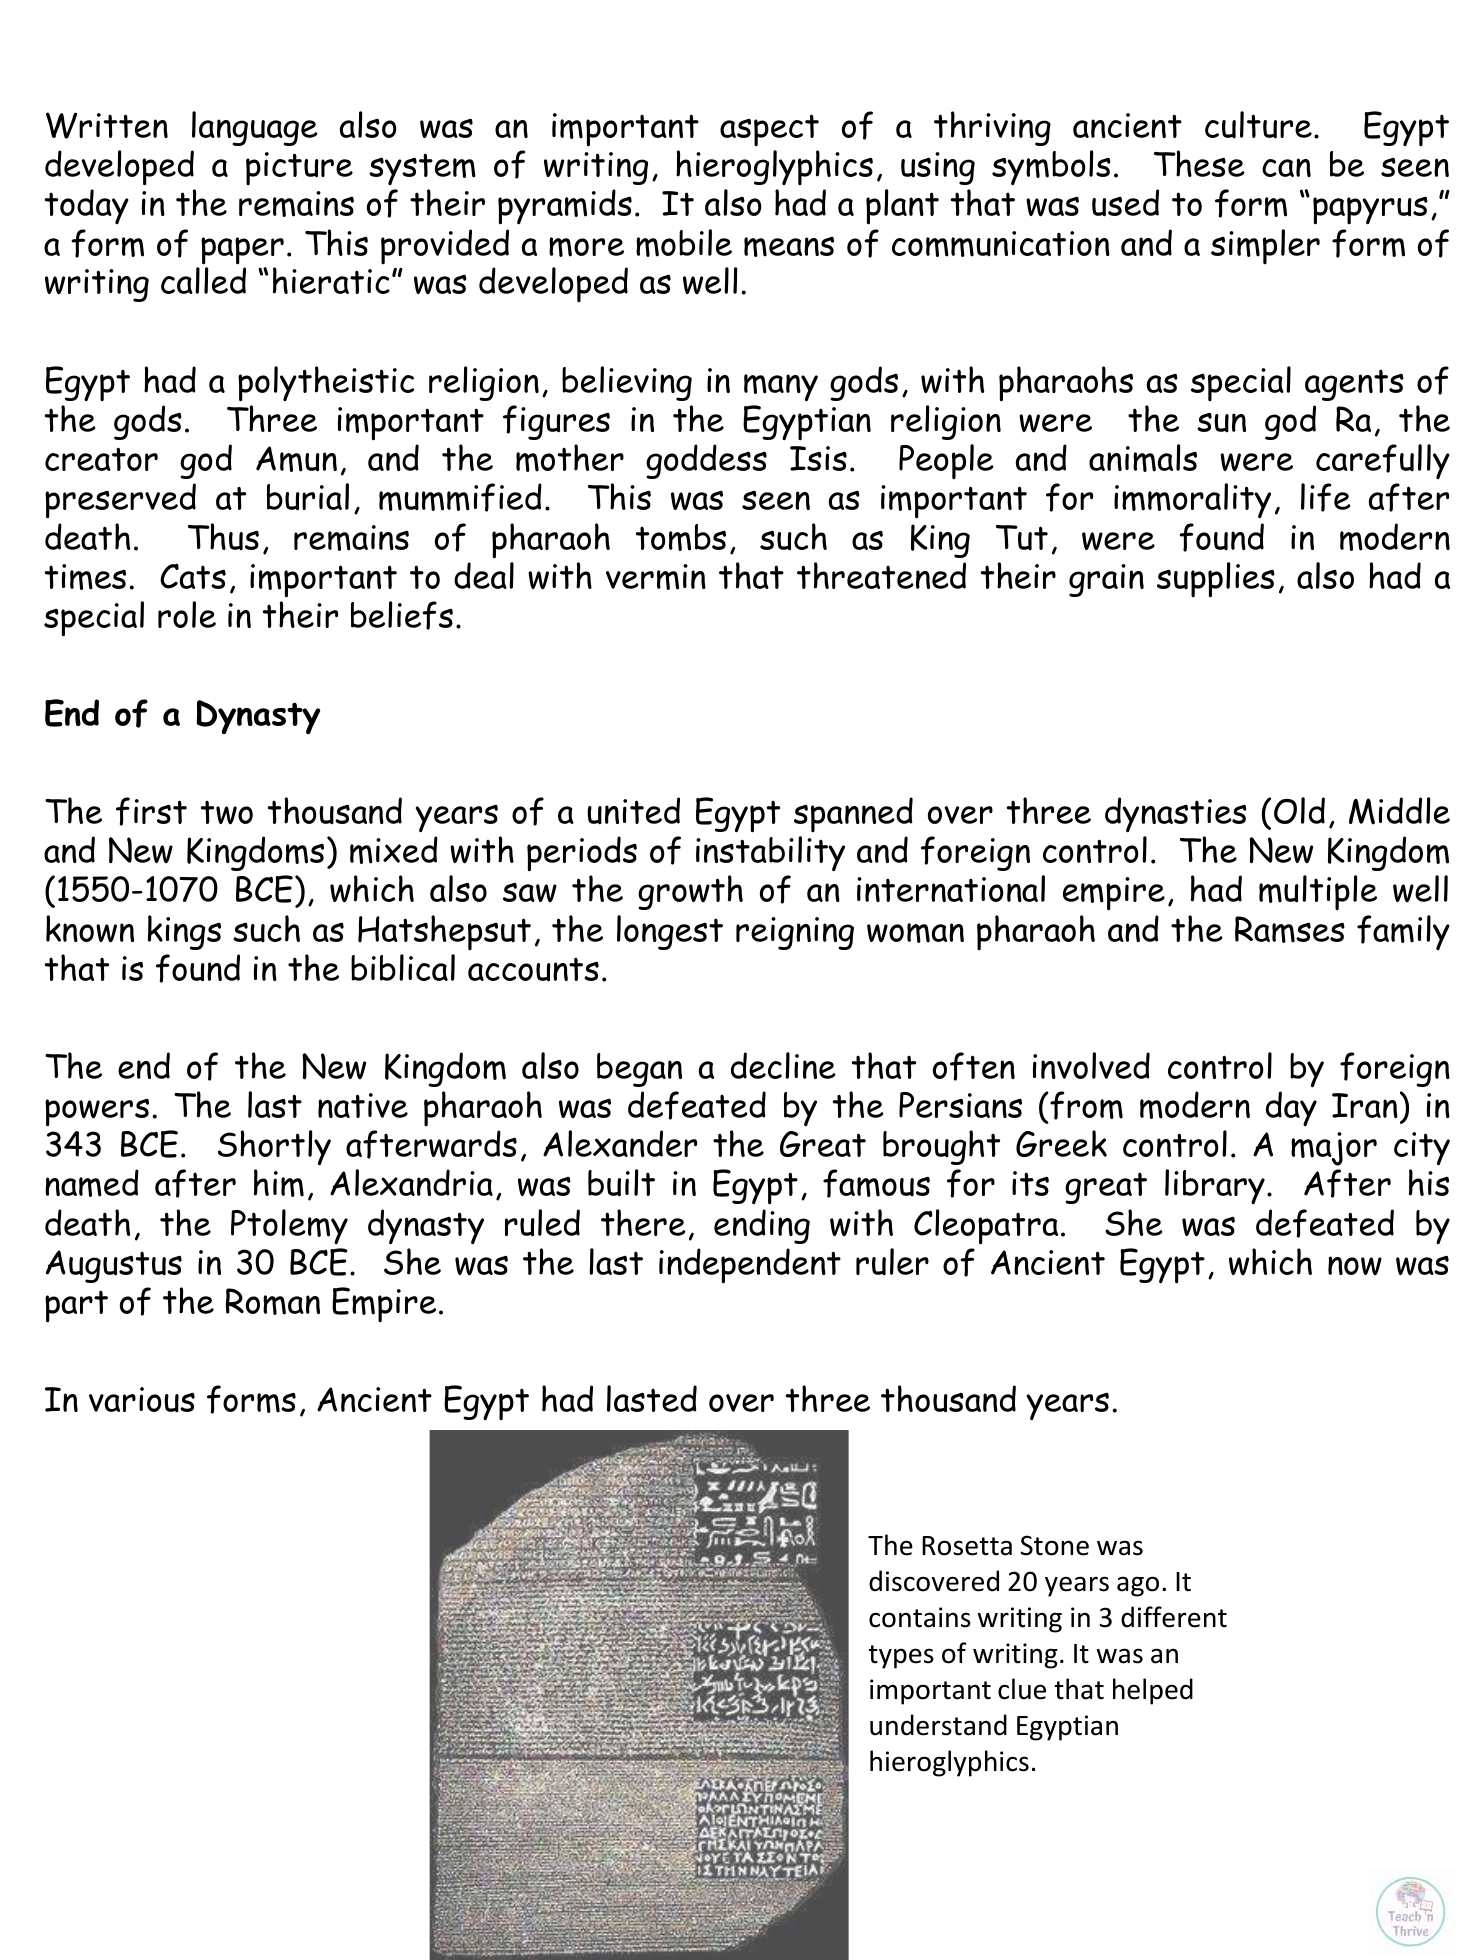  What do you see at coordinates (769, 130) in the screenshot?
I see `aspect` at bounding box center [769, 130].
